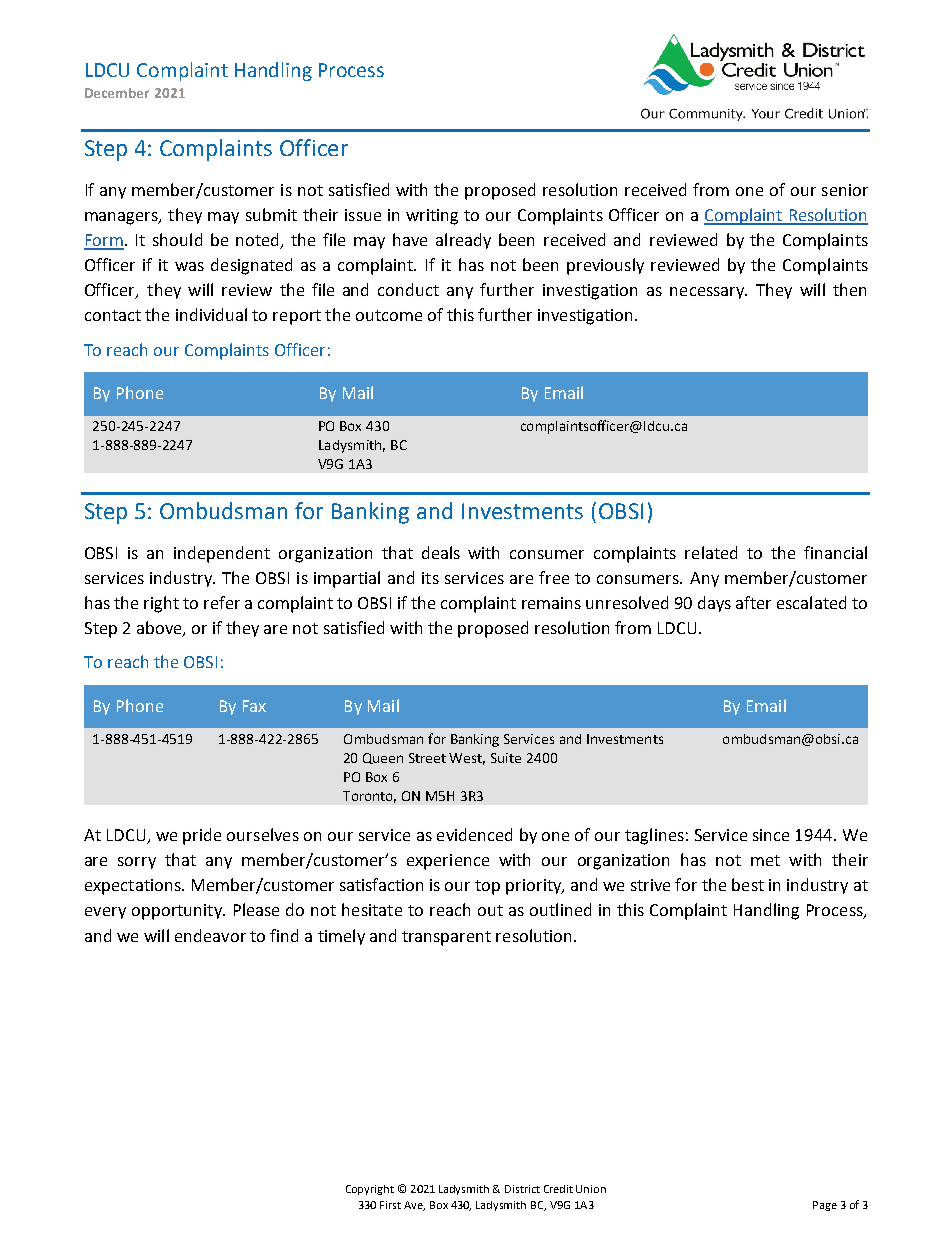 The width and height of the screenshot is (952, 1233). What do you see at coordinates (390, 1205) in the screenshot?
I see `First` at bounding box center [390, 1205].
